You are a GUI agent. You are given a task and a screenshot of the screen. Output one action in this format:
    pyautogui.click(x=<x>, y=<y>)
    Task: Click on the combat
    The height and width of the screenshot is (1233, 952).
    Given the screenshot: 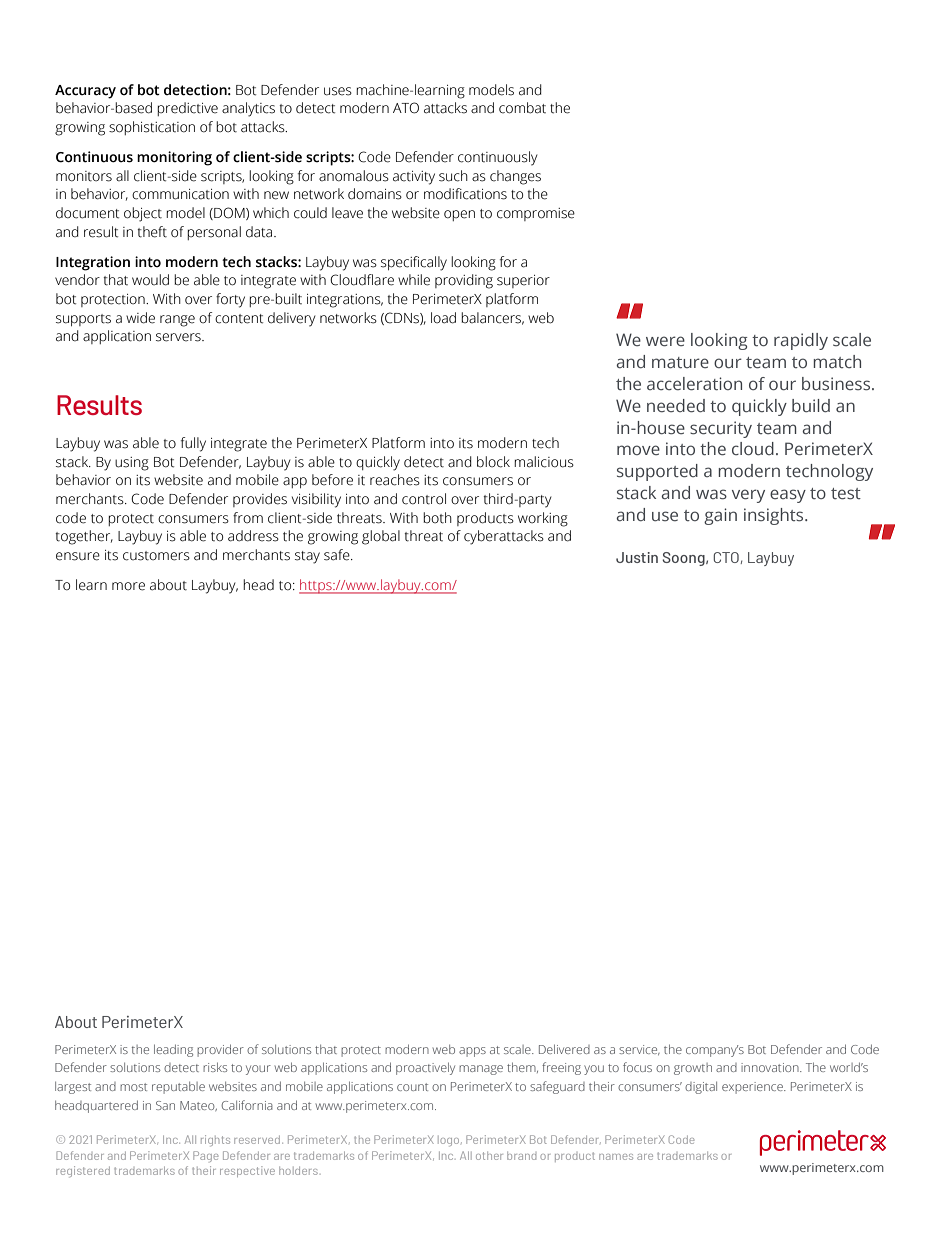 What is the action you would take?
    pyautogui.click(x=522, y=108)
